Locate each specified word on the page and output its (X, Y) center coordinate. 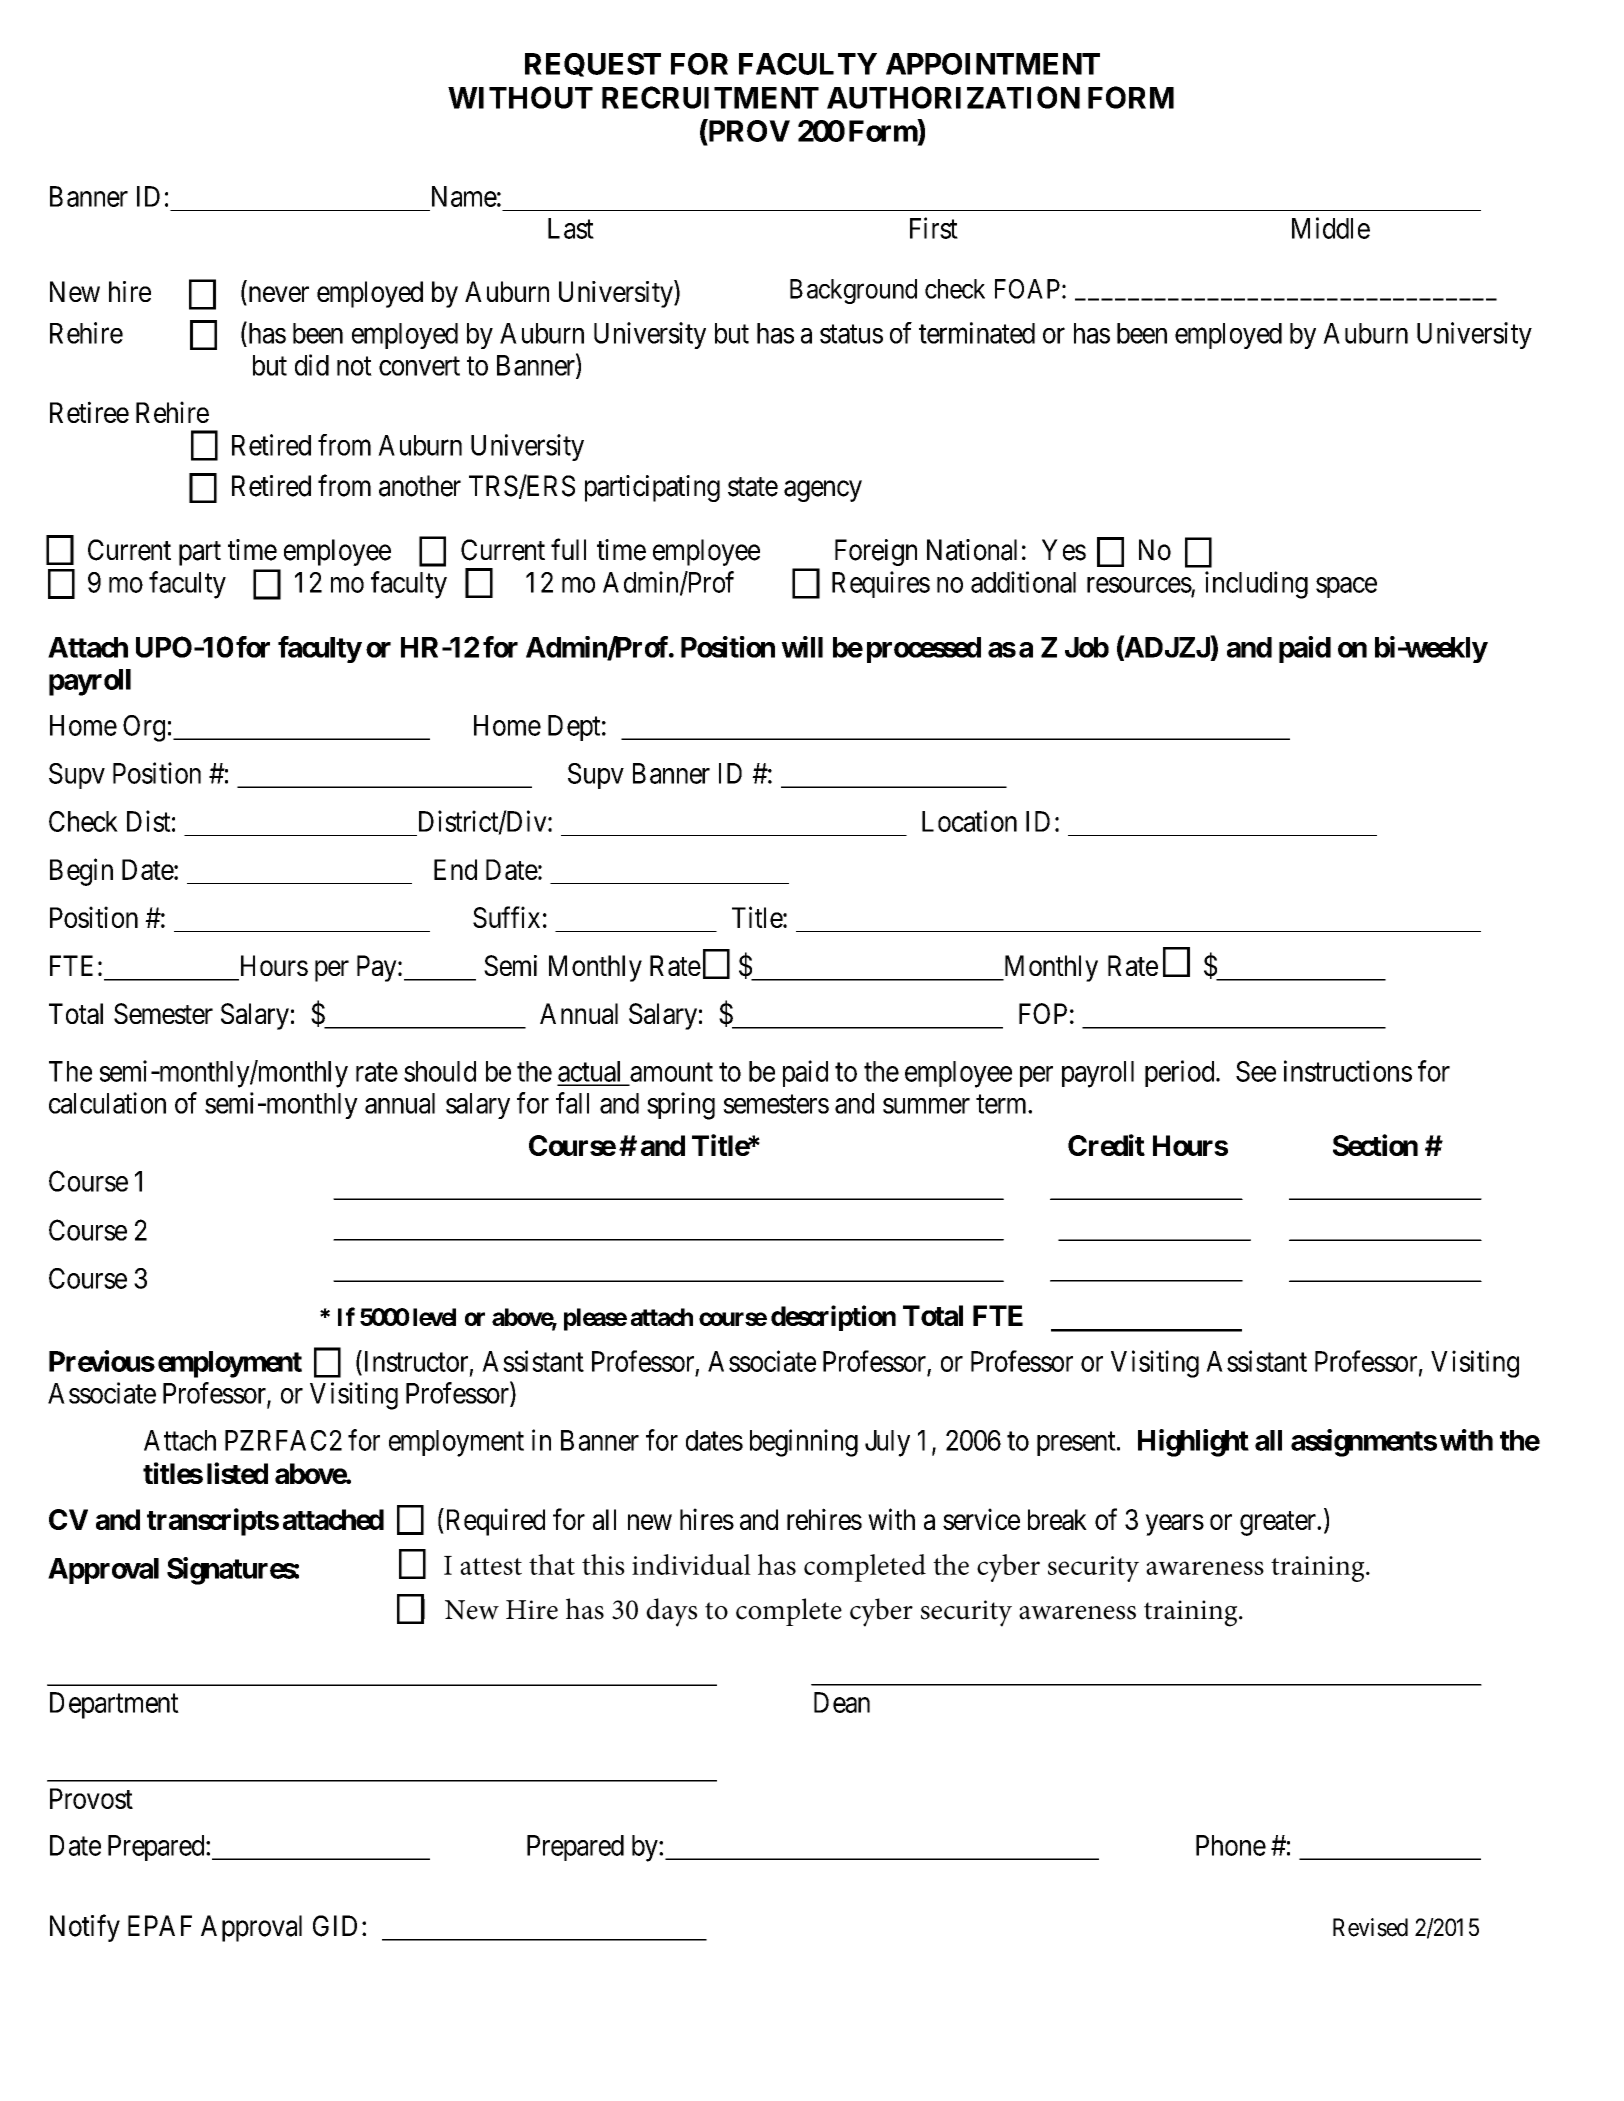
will (802, 647)
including (1256, 585)
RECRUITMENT (710, 97)
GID (335, 1926)
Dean (842, 1702)
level (434, 1317)
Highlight (1193, 1443)
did (312, 365)
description (833, 1318)
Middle (1331, 228)
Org (144, 728)
